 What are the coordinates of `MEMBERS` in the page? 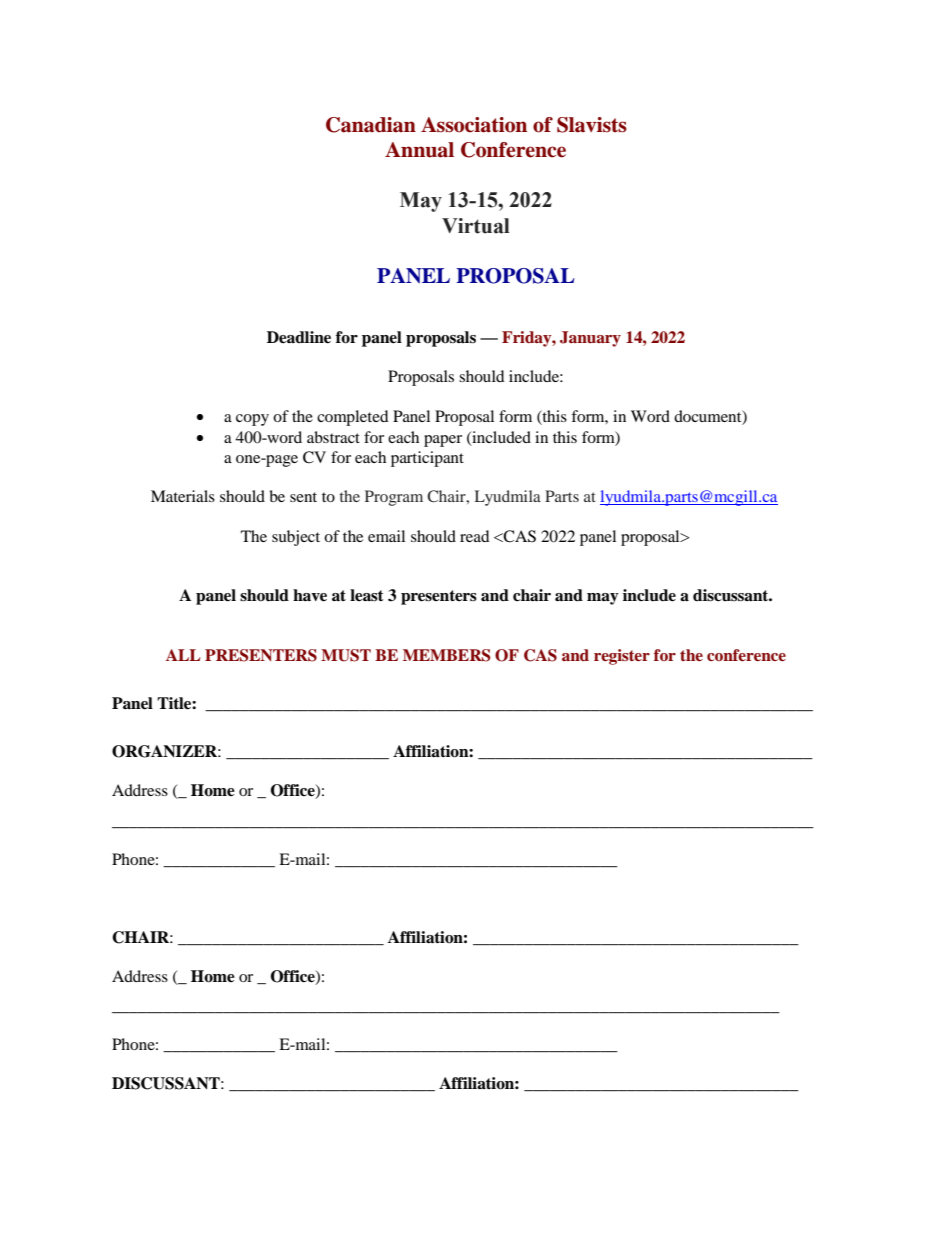 It's located at (447, 655).
